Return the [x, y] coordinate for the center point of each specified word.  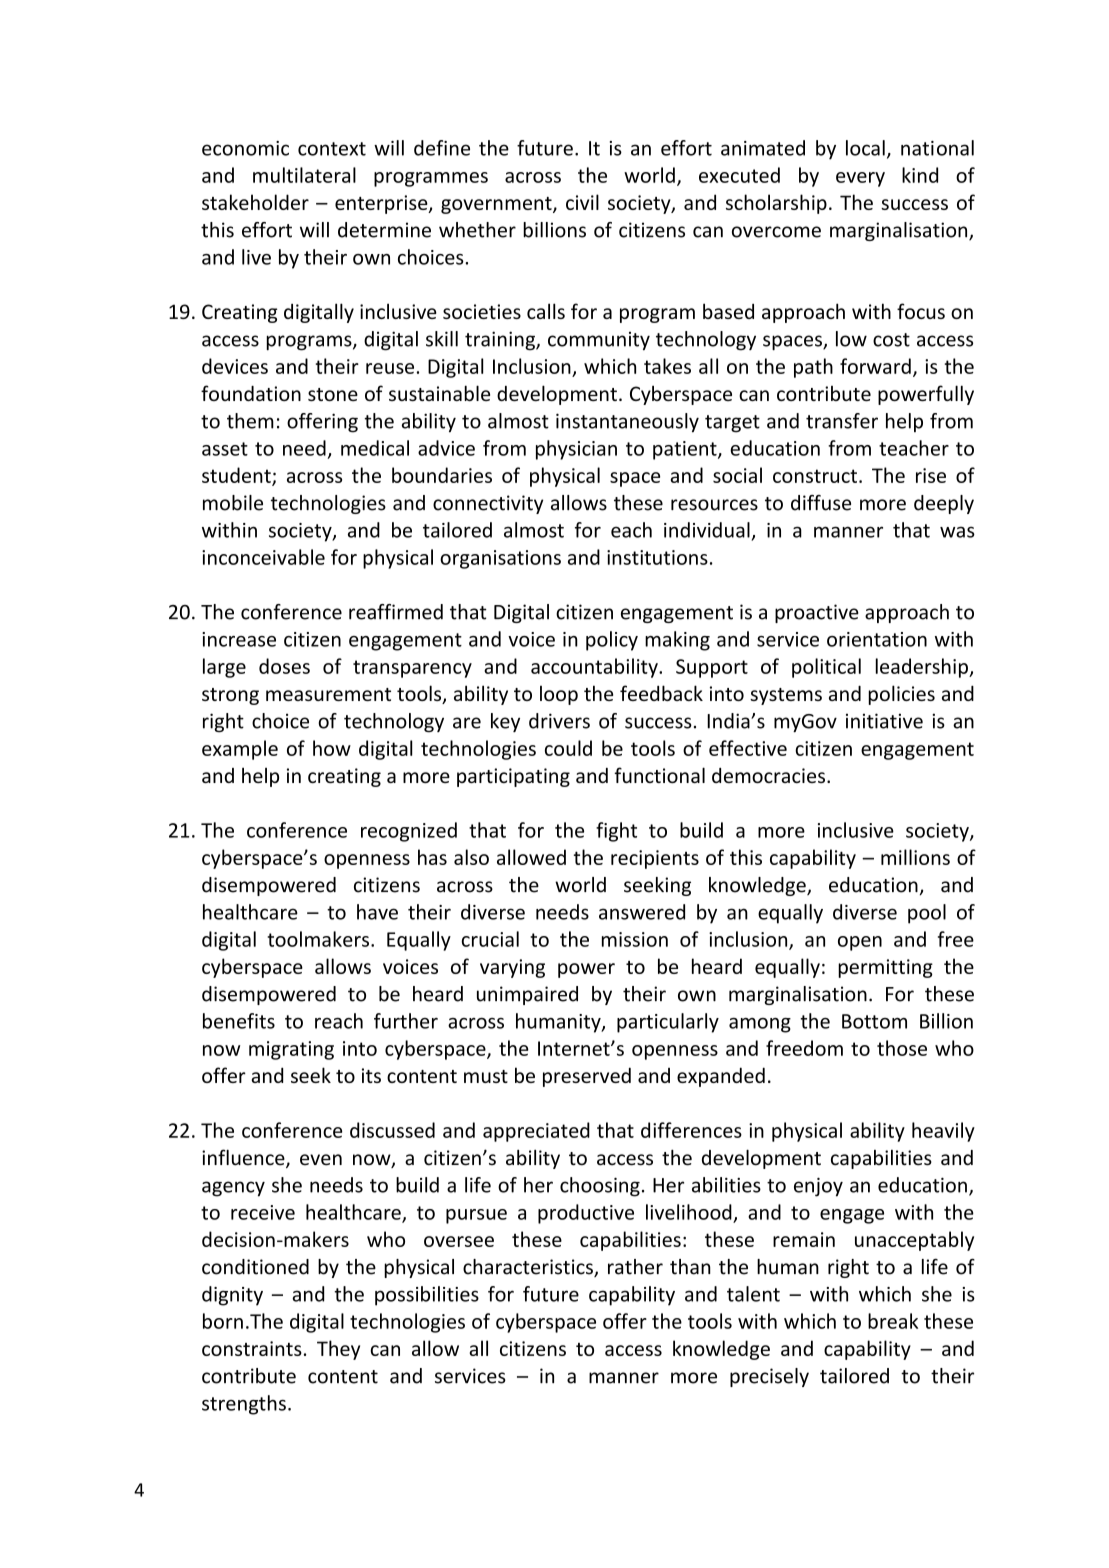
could [568, 748]
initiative [884, 721]
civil [582, 202]
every [860, 179]
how [332, 748]
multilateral [304, 175]
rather [635, 1267]
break [893, 1321]
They [338, 1350]
